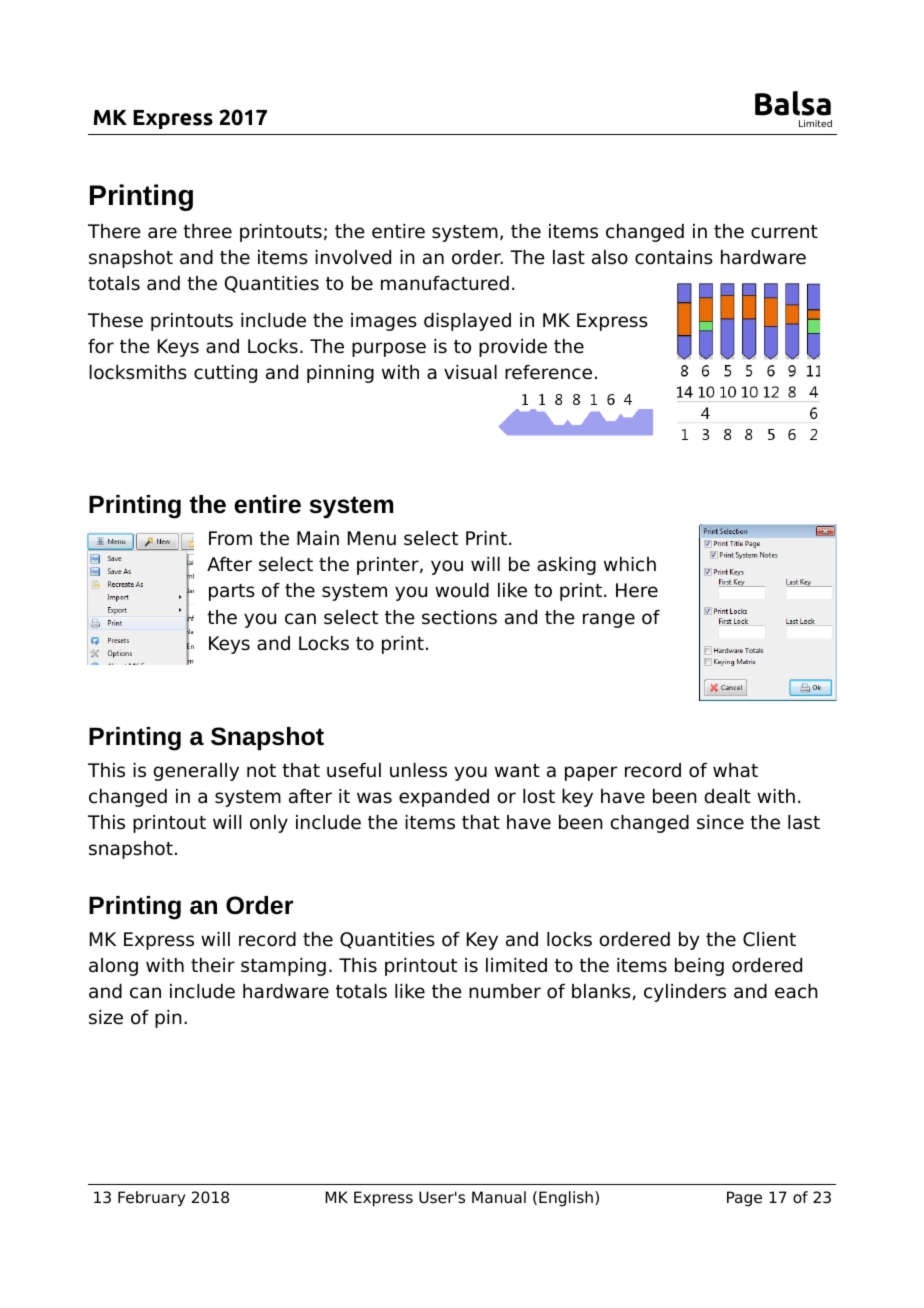 The width and height of the screenshot is (924, 1308). Describe the element at coordinates (353, 257) in the screenshot. I see `involved` at that location.
